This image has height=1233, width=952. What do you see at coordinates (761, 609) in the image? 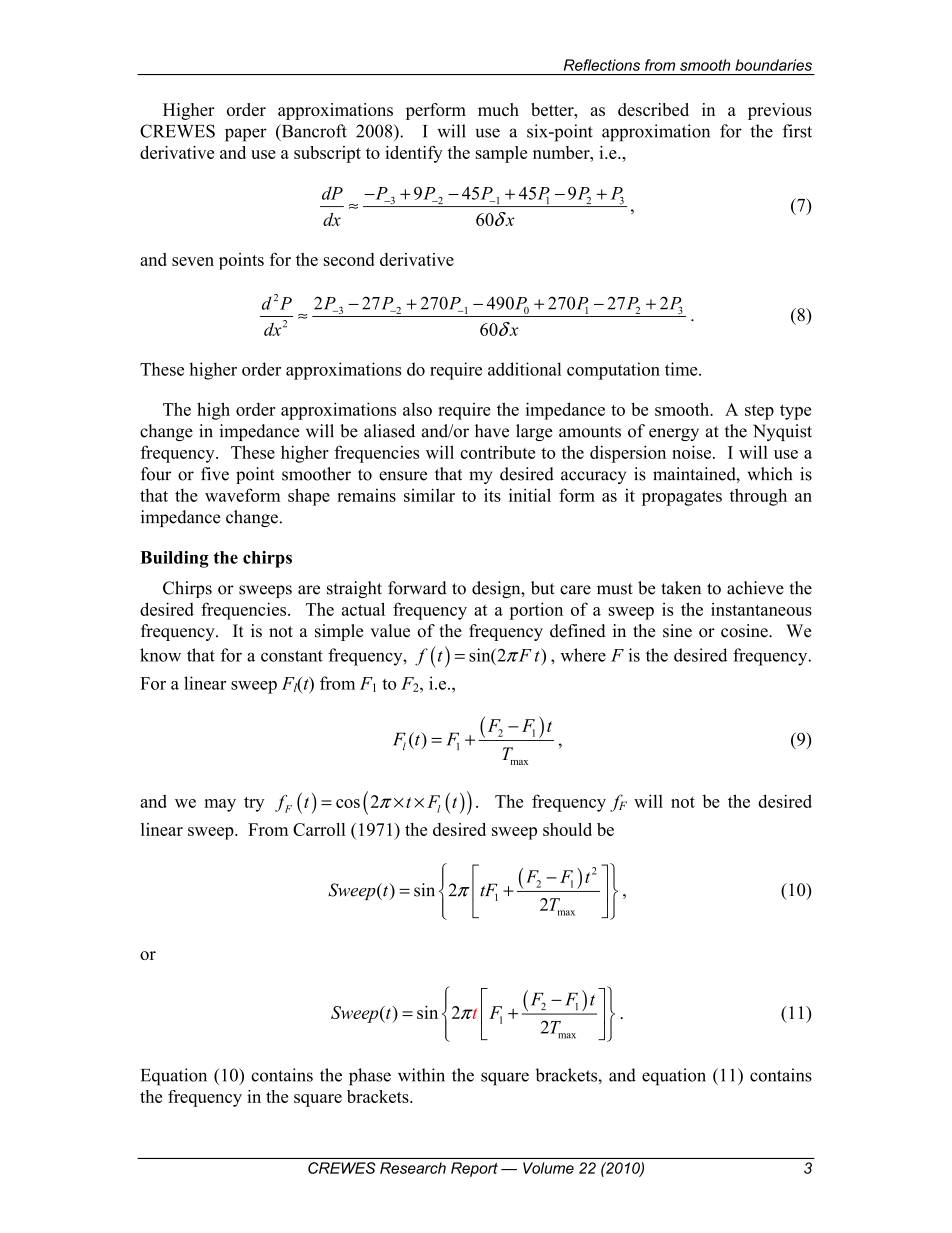
I see `instantaneous` at bounding box center [761, 609].
